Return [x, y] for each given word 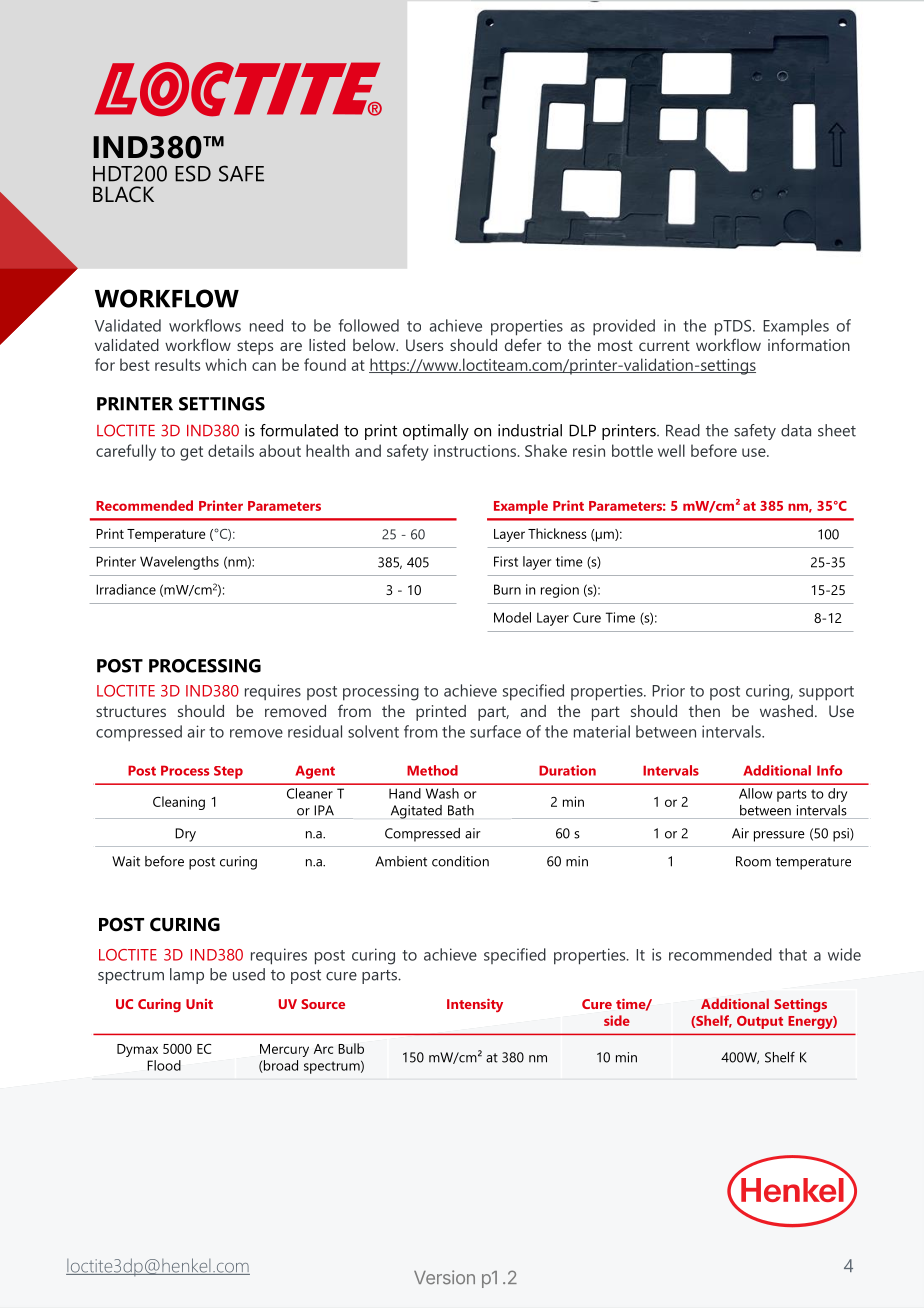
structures [131, 711]
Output [760, 1022]
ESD [193, 173]
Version [444, 1277]
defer [523, 344]
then [704, 711]
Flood [164, 1065]
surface [495, 731]
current [664, 345]
